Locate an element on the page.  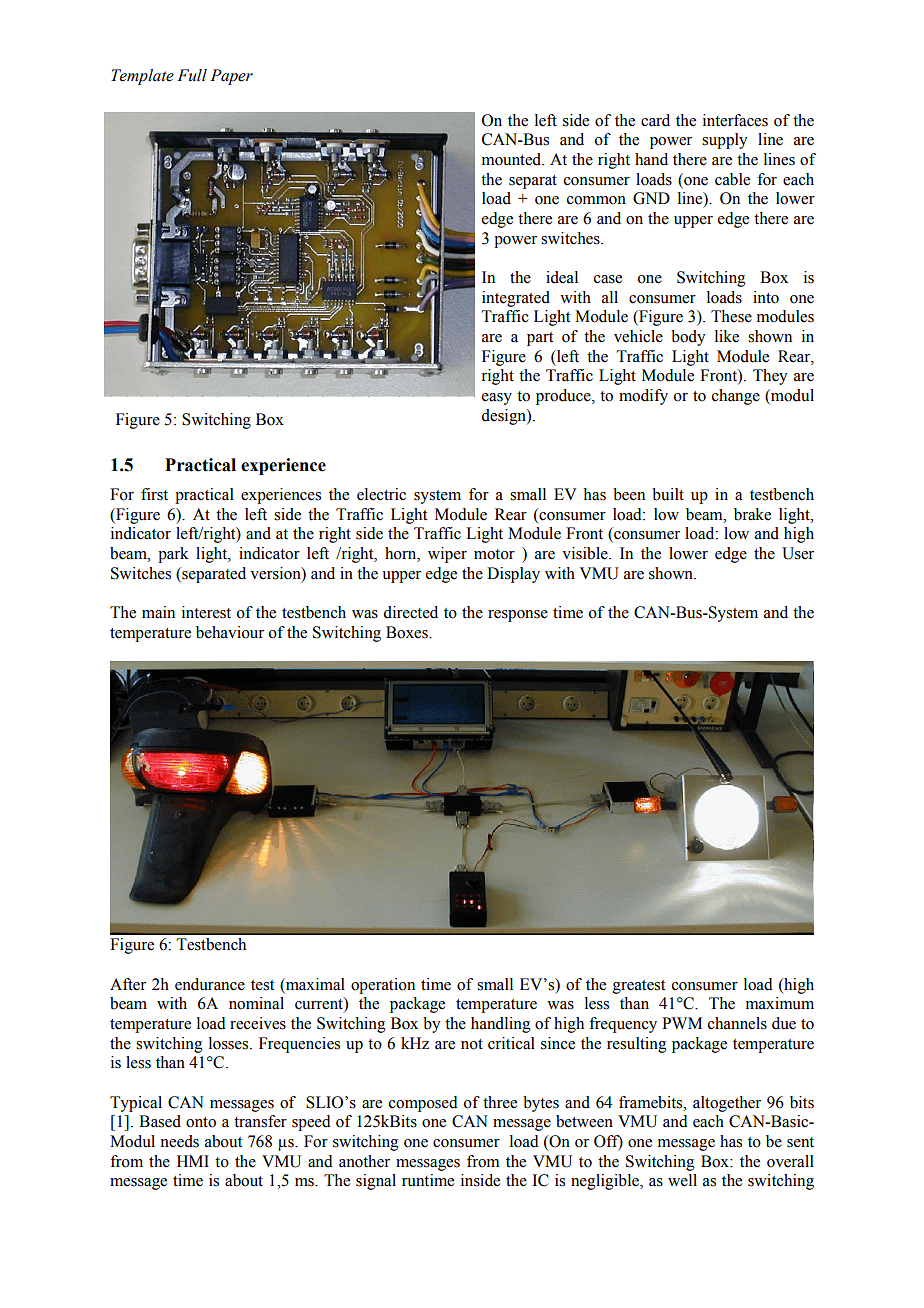
first is located at coordinates (154, 494).
